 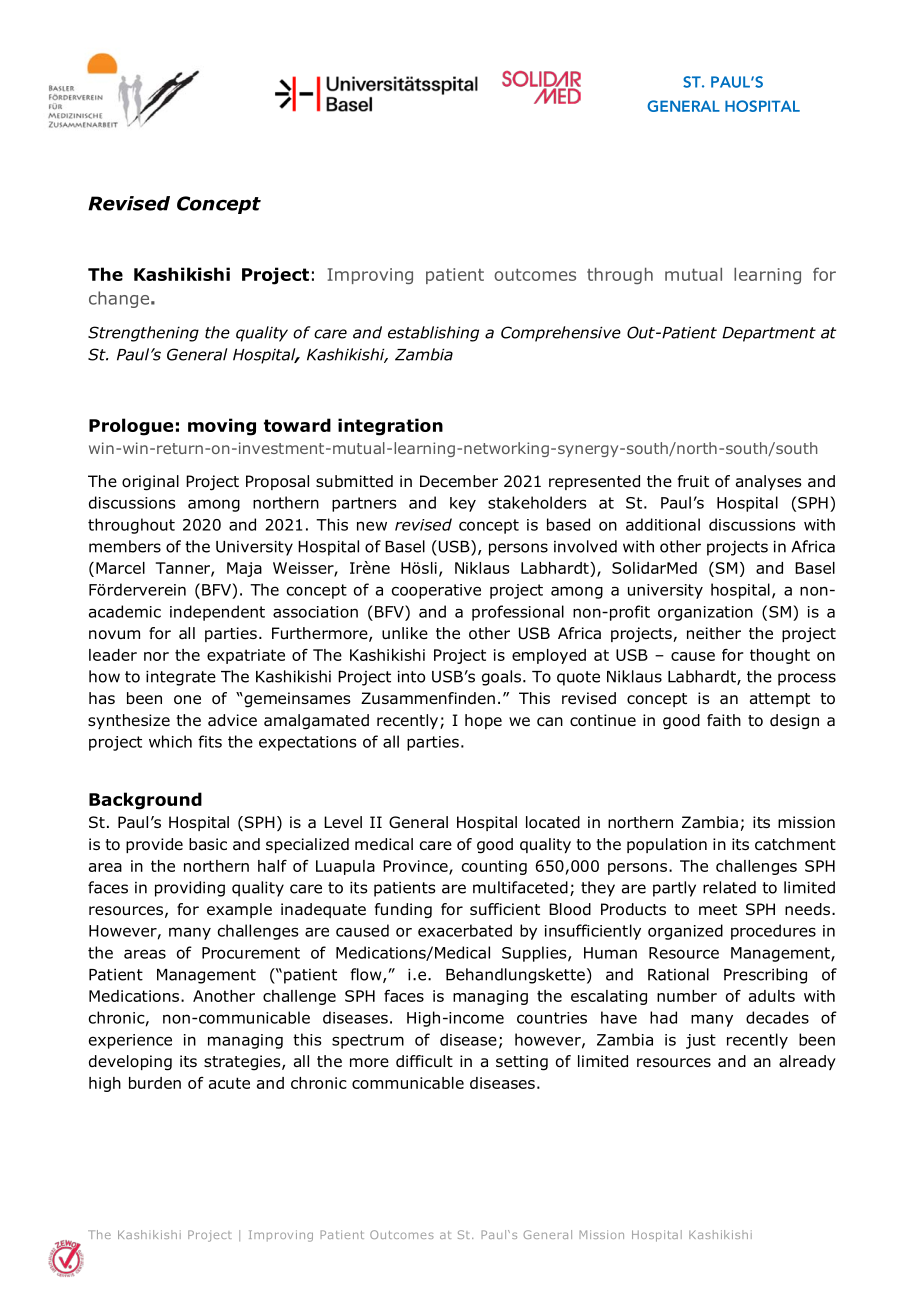 I want to click on one, so click(x=187, y=699).
